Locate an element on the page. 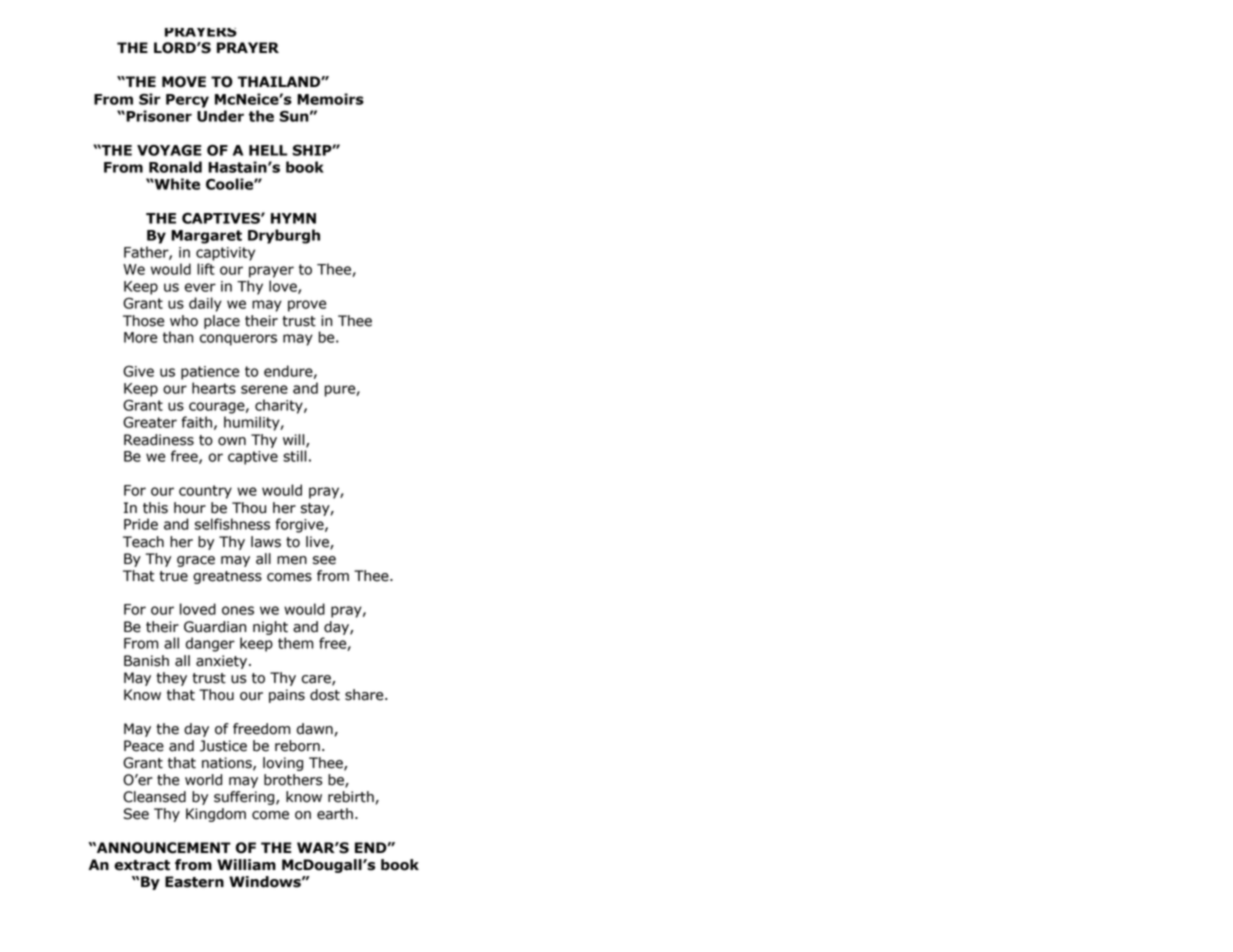 This page has width=1233, height=952. extract is located at coordinates (142, 865).
